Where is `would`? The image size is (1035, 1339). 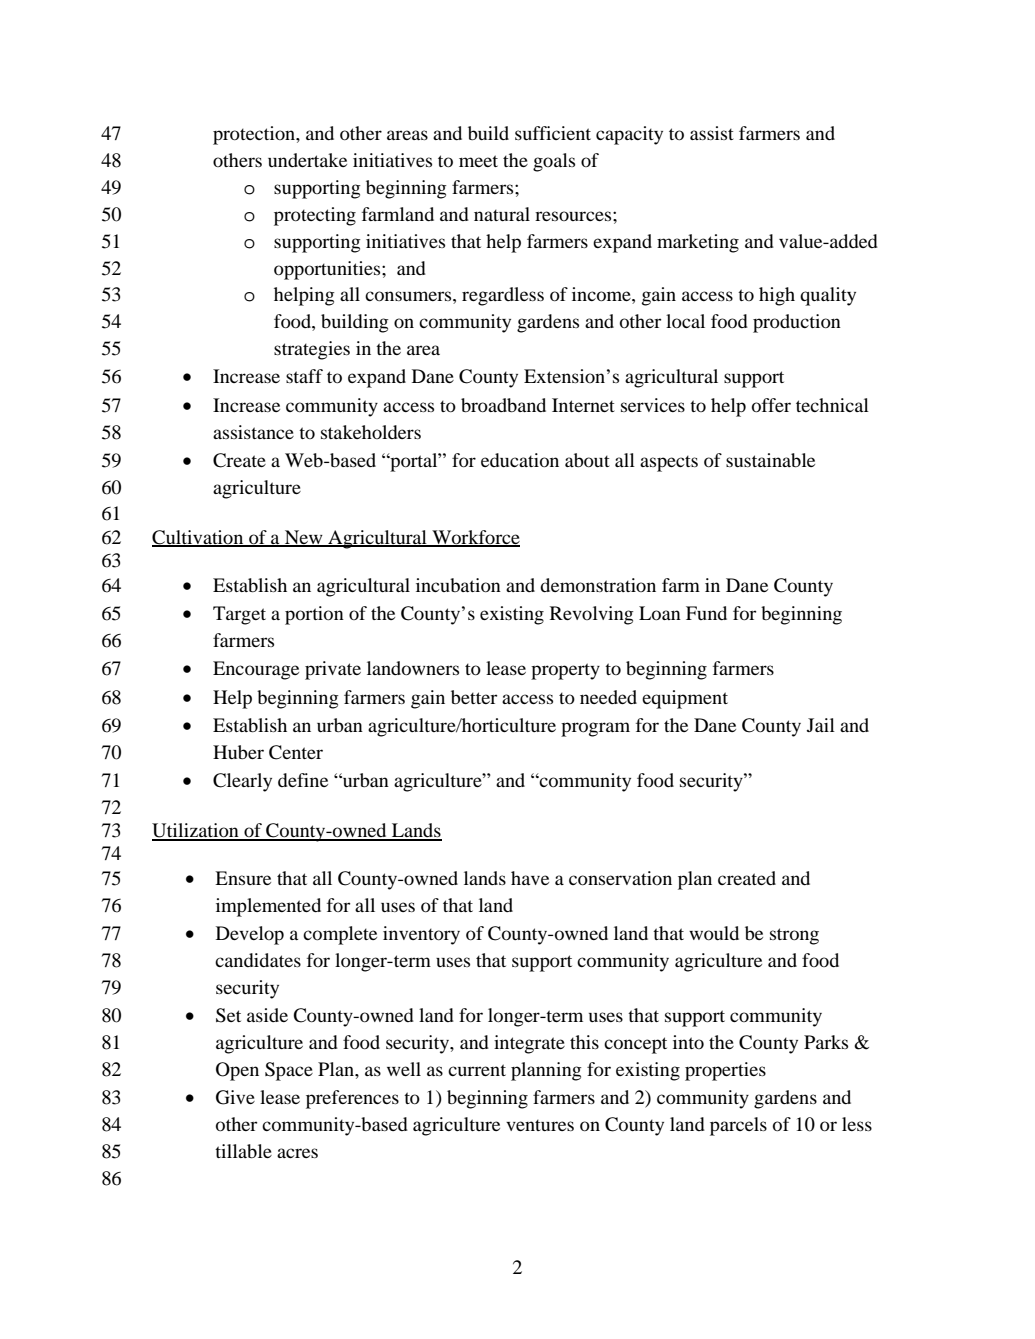
would is located at coordinates (714, 933).
